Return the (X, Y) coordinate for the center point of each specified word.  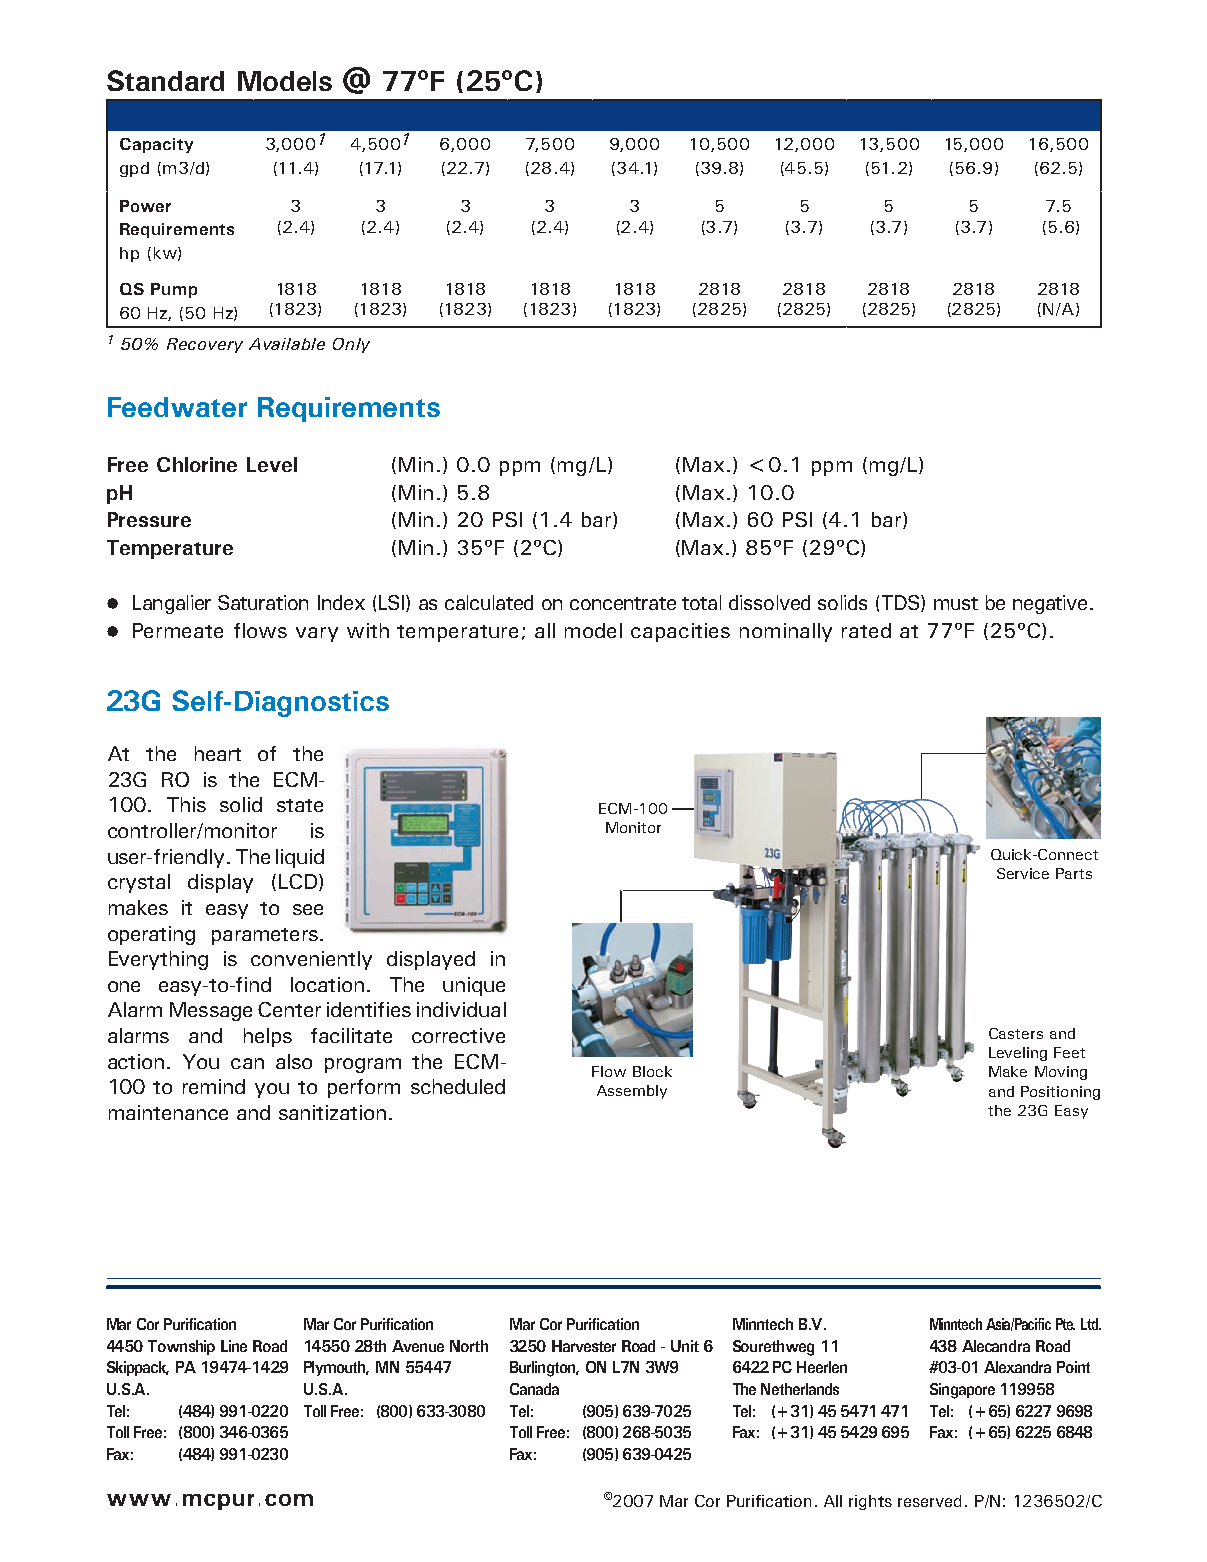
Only (351, 345)
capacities (680, 632)
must (956, 603)
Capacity (156, 145)
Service (1023, 873)
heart (218, 753)
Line (234, 1346)
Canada (534, 1389)
